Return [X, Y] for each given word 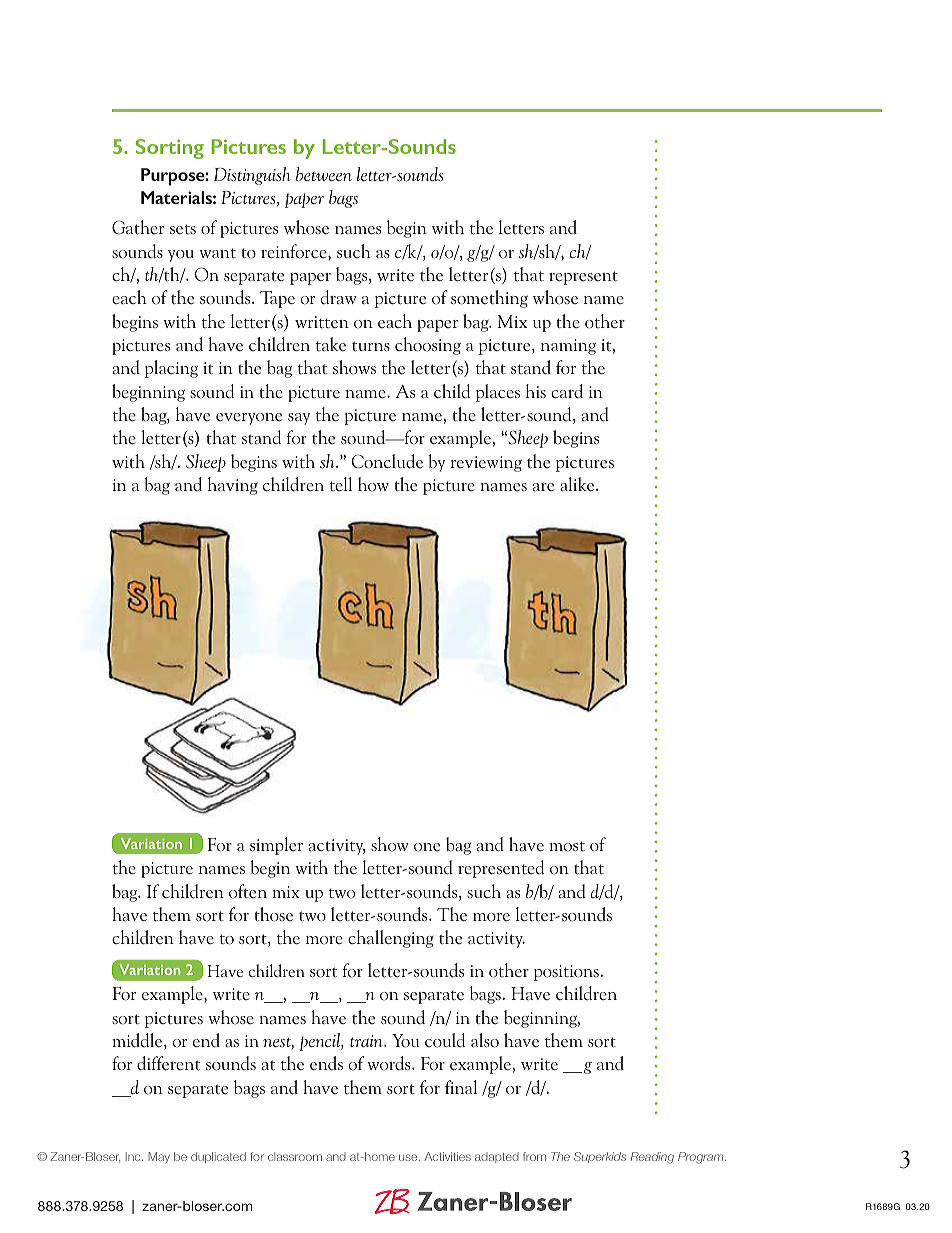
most [567, 846]
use [409, 1157]
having [233, 486]
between [324, 174]
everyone [249, 419]
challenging [391, 939]
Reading [652, 1158]
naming [568, 347]
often [248, 891]
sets [183, 229]
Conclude [387, 461]
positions [566, 973]
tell [341, 484]
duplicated [218, 1157]
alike [578, 484]
